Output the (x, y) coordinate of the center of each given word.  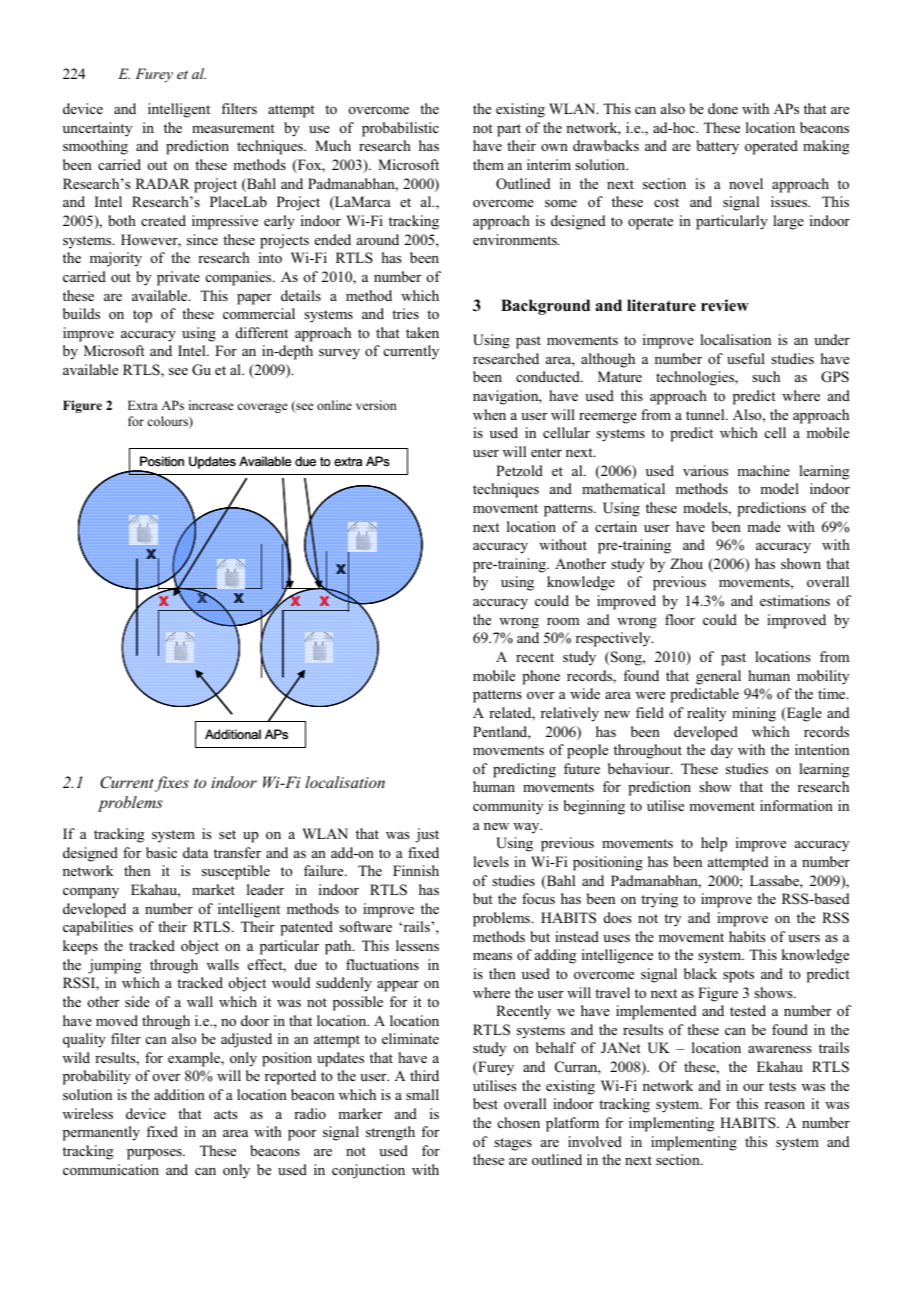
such (766, 376)
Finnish (416, 870)
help (714, 844)
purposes (155, 1154)
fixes (172, 784)
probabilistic (400, 129)
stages (513, 1144)
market (213, 889)
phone (541, 677)
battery (718, 147)
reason (785, 1105)
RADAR (163, 183)
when (489, 414)
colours (168, 422)
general (718, 677)
